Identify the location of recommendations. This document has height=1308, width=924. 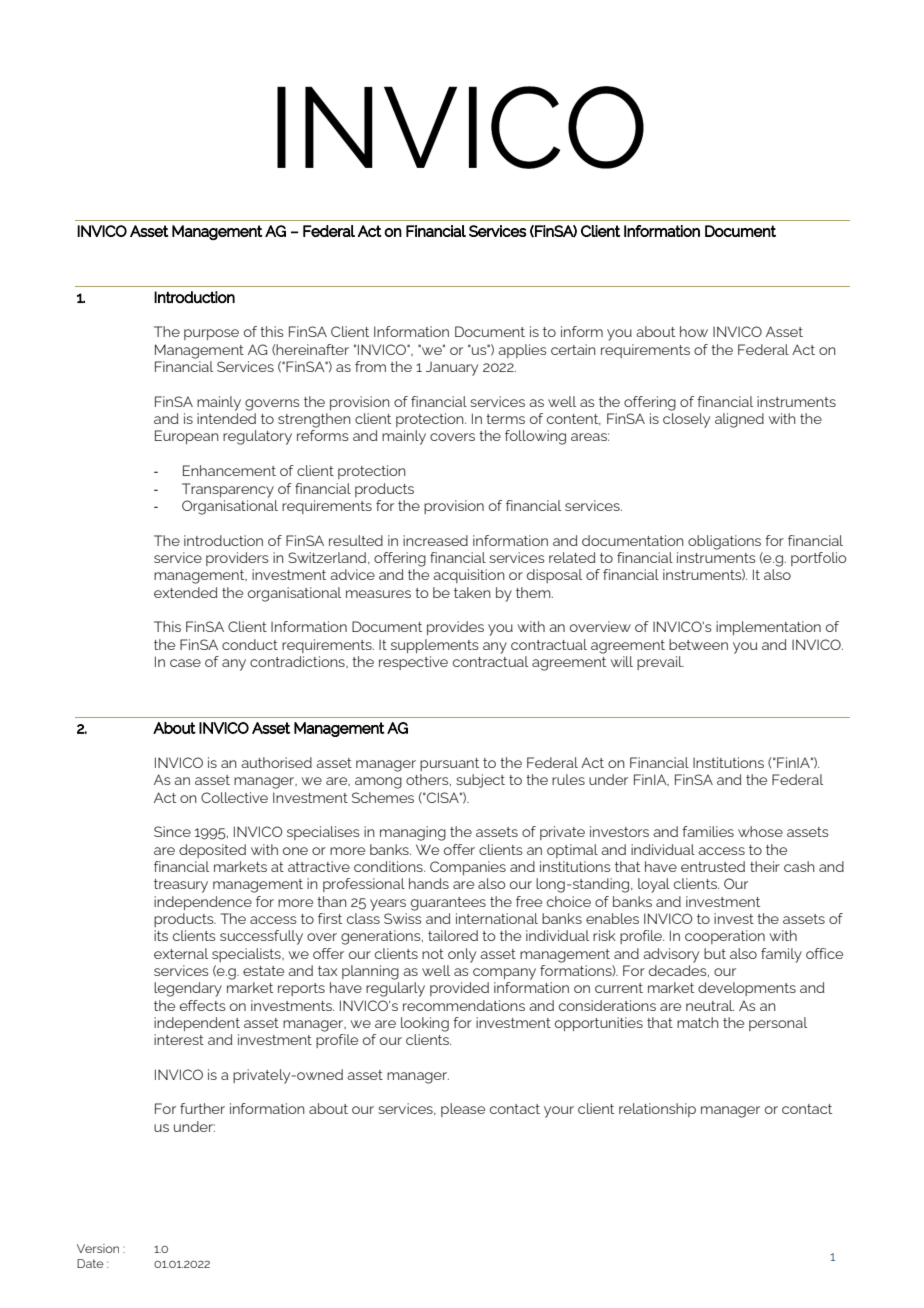
(464, 1005).
